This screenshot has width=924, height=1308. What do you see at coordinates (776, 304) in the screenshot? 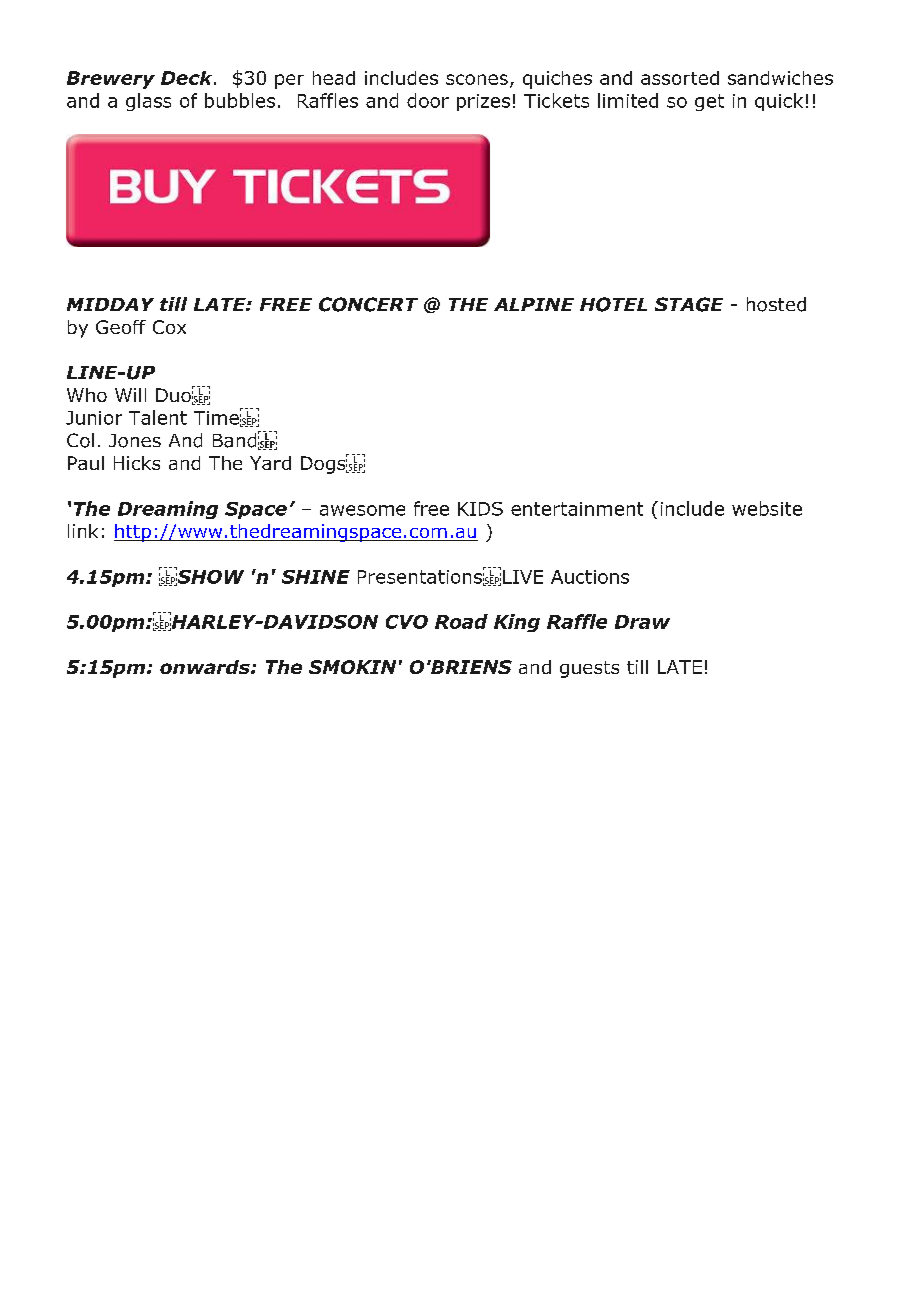
I see `hosted` at bounding box center [776, 304].
